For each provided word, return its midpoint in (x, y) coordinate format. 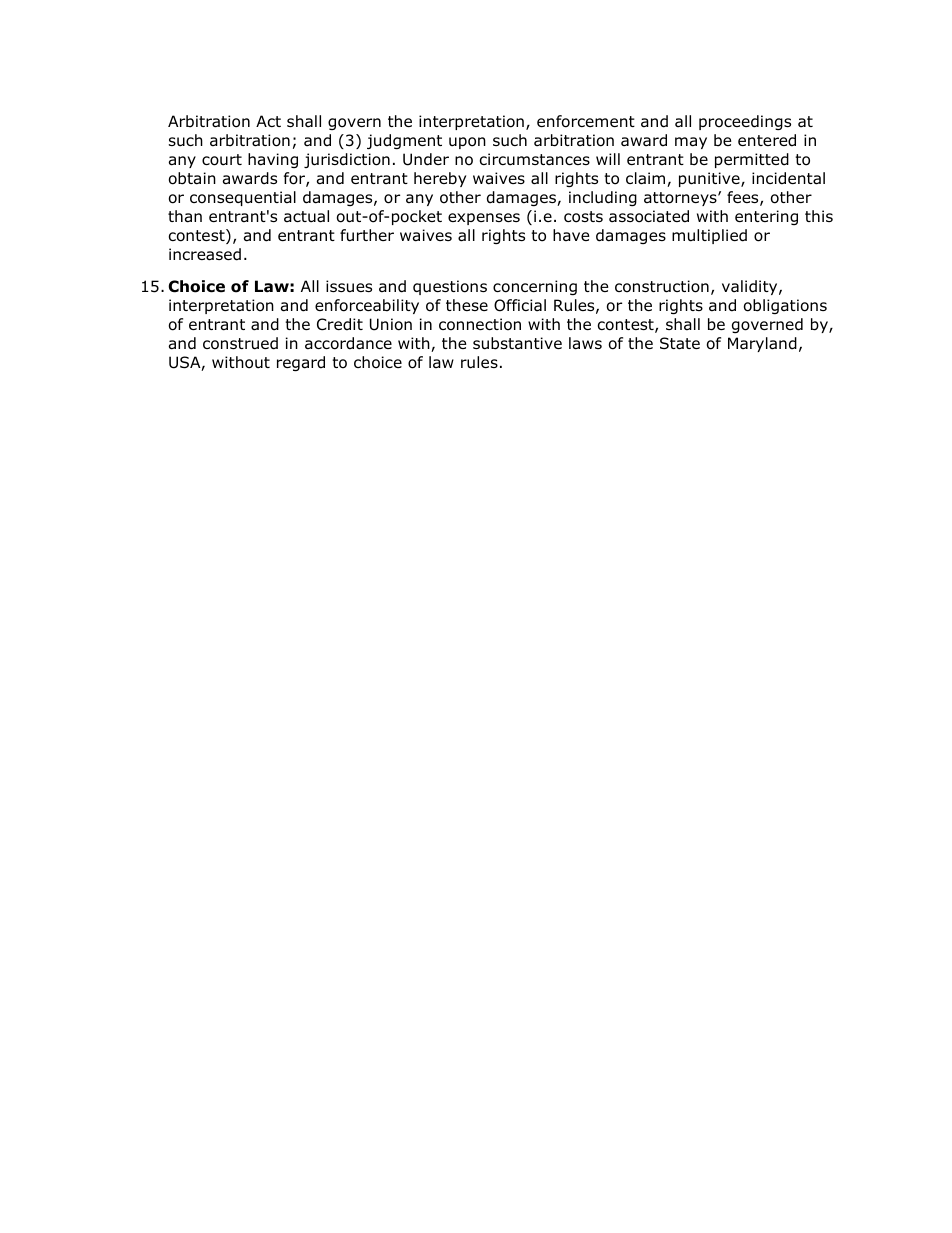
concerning (535, 287)
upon (467, 143)
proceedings (745, 122)
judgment (404, 141)
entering (766, 217)
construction (662, 286)
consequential (243, 198)
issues (349, 286)
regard (301, 363)
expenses (484, 219)
